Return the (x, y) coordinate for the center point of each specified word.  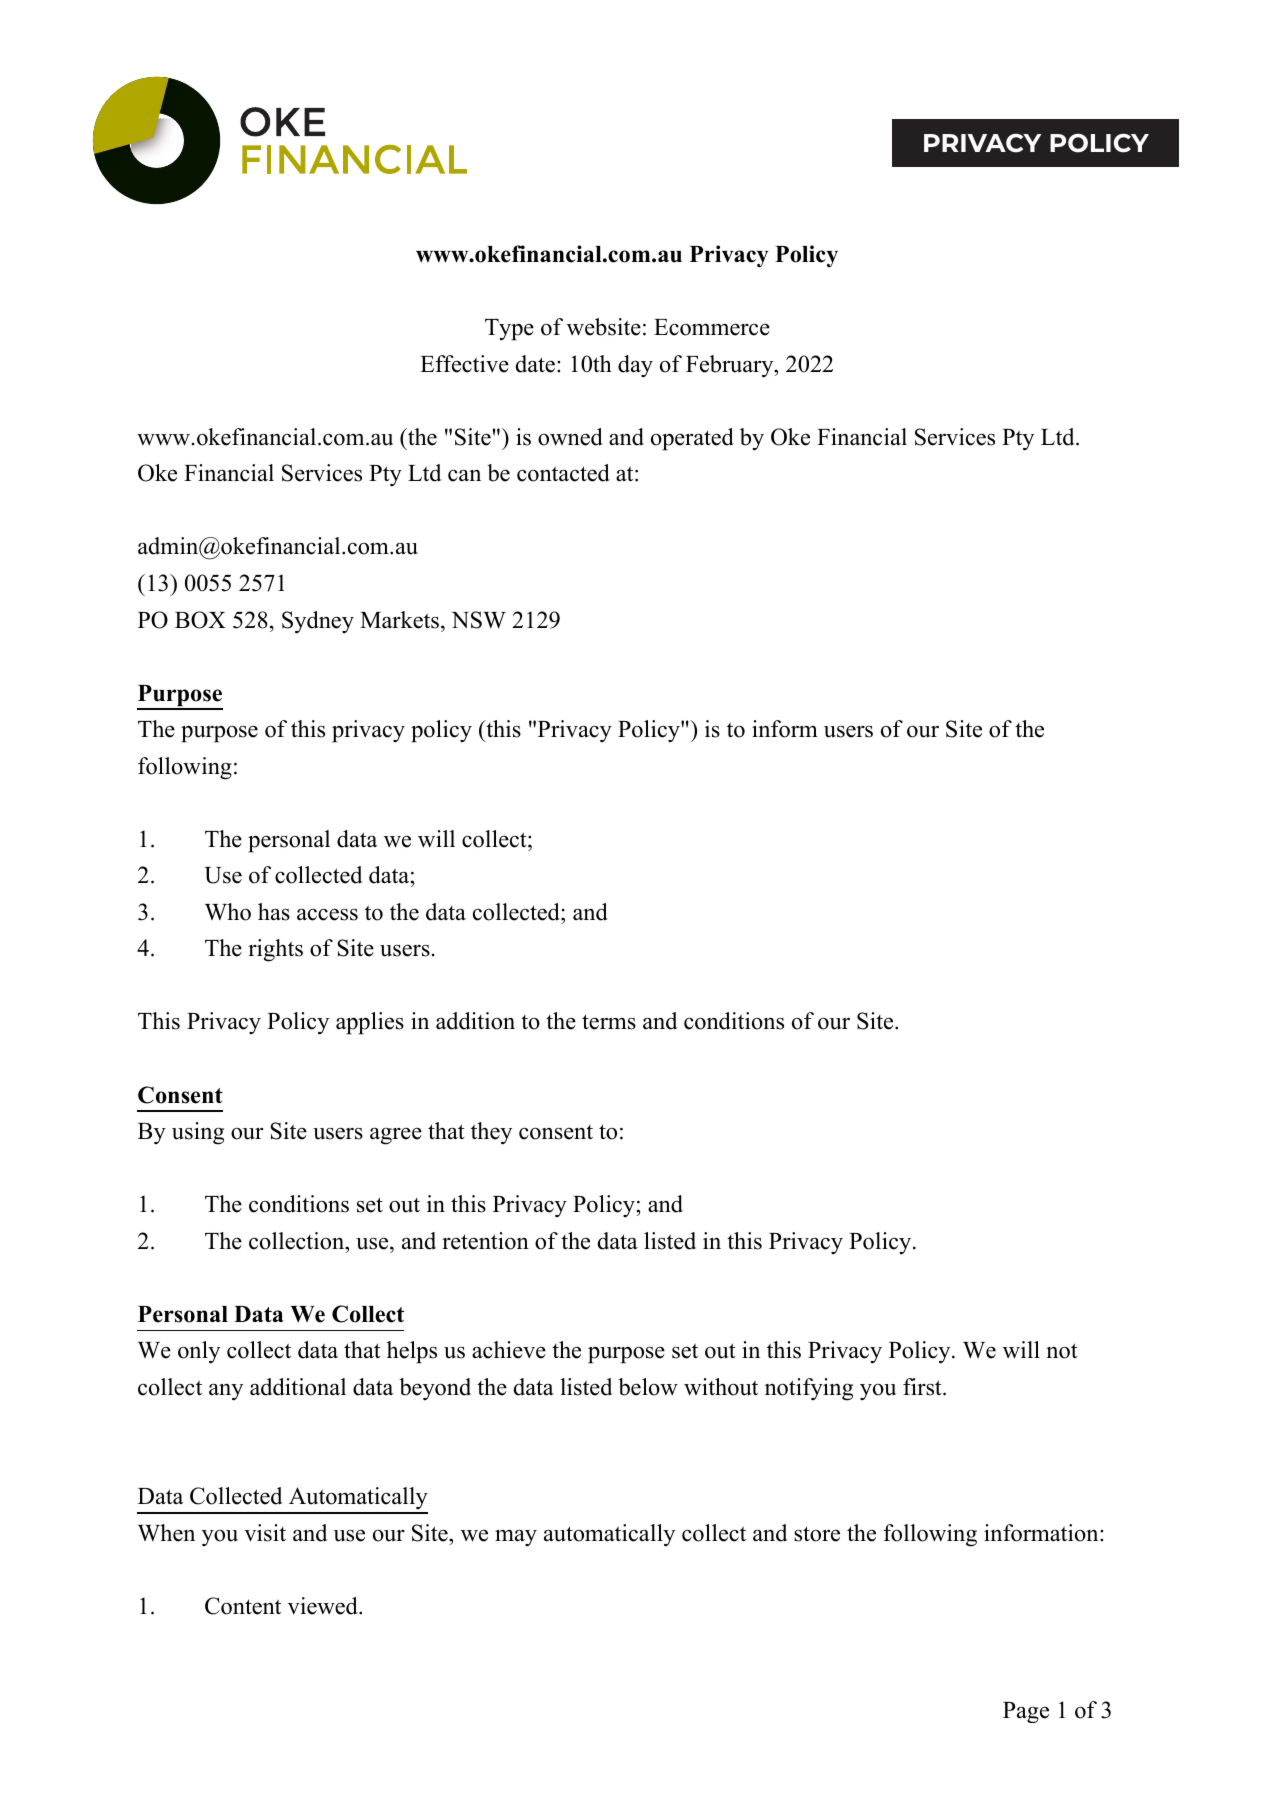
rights (275, 950)
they (491, 1133)
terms (609, 1022)
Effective (464, 364)
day (635, 366)
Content (243, 1606)
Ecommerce (712, 327)
